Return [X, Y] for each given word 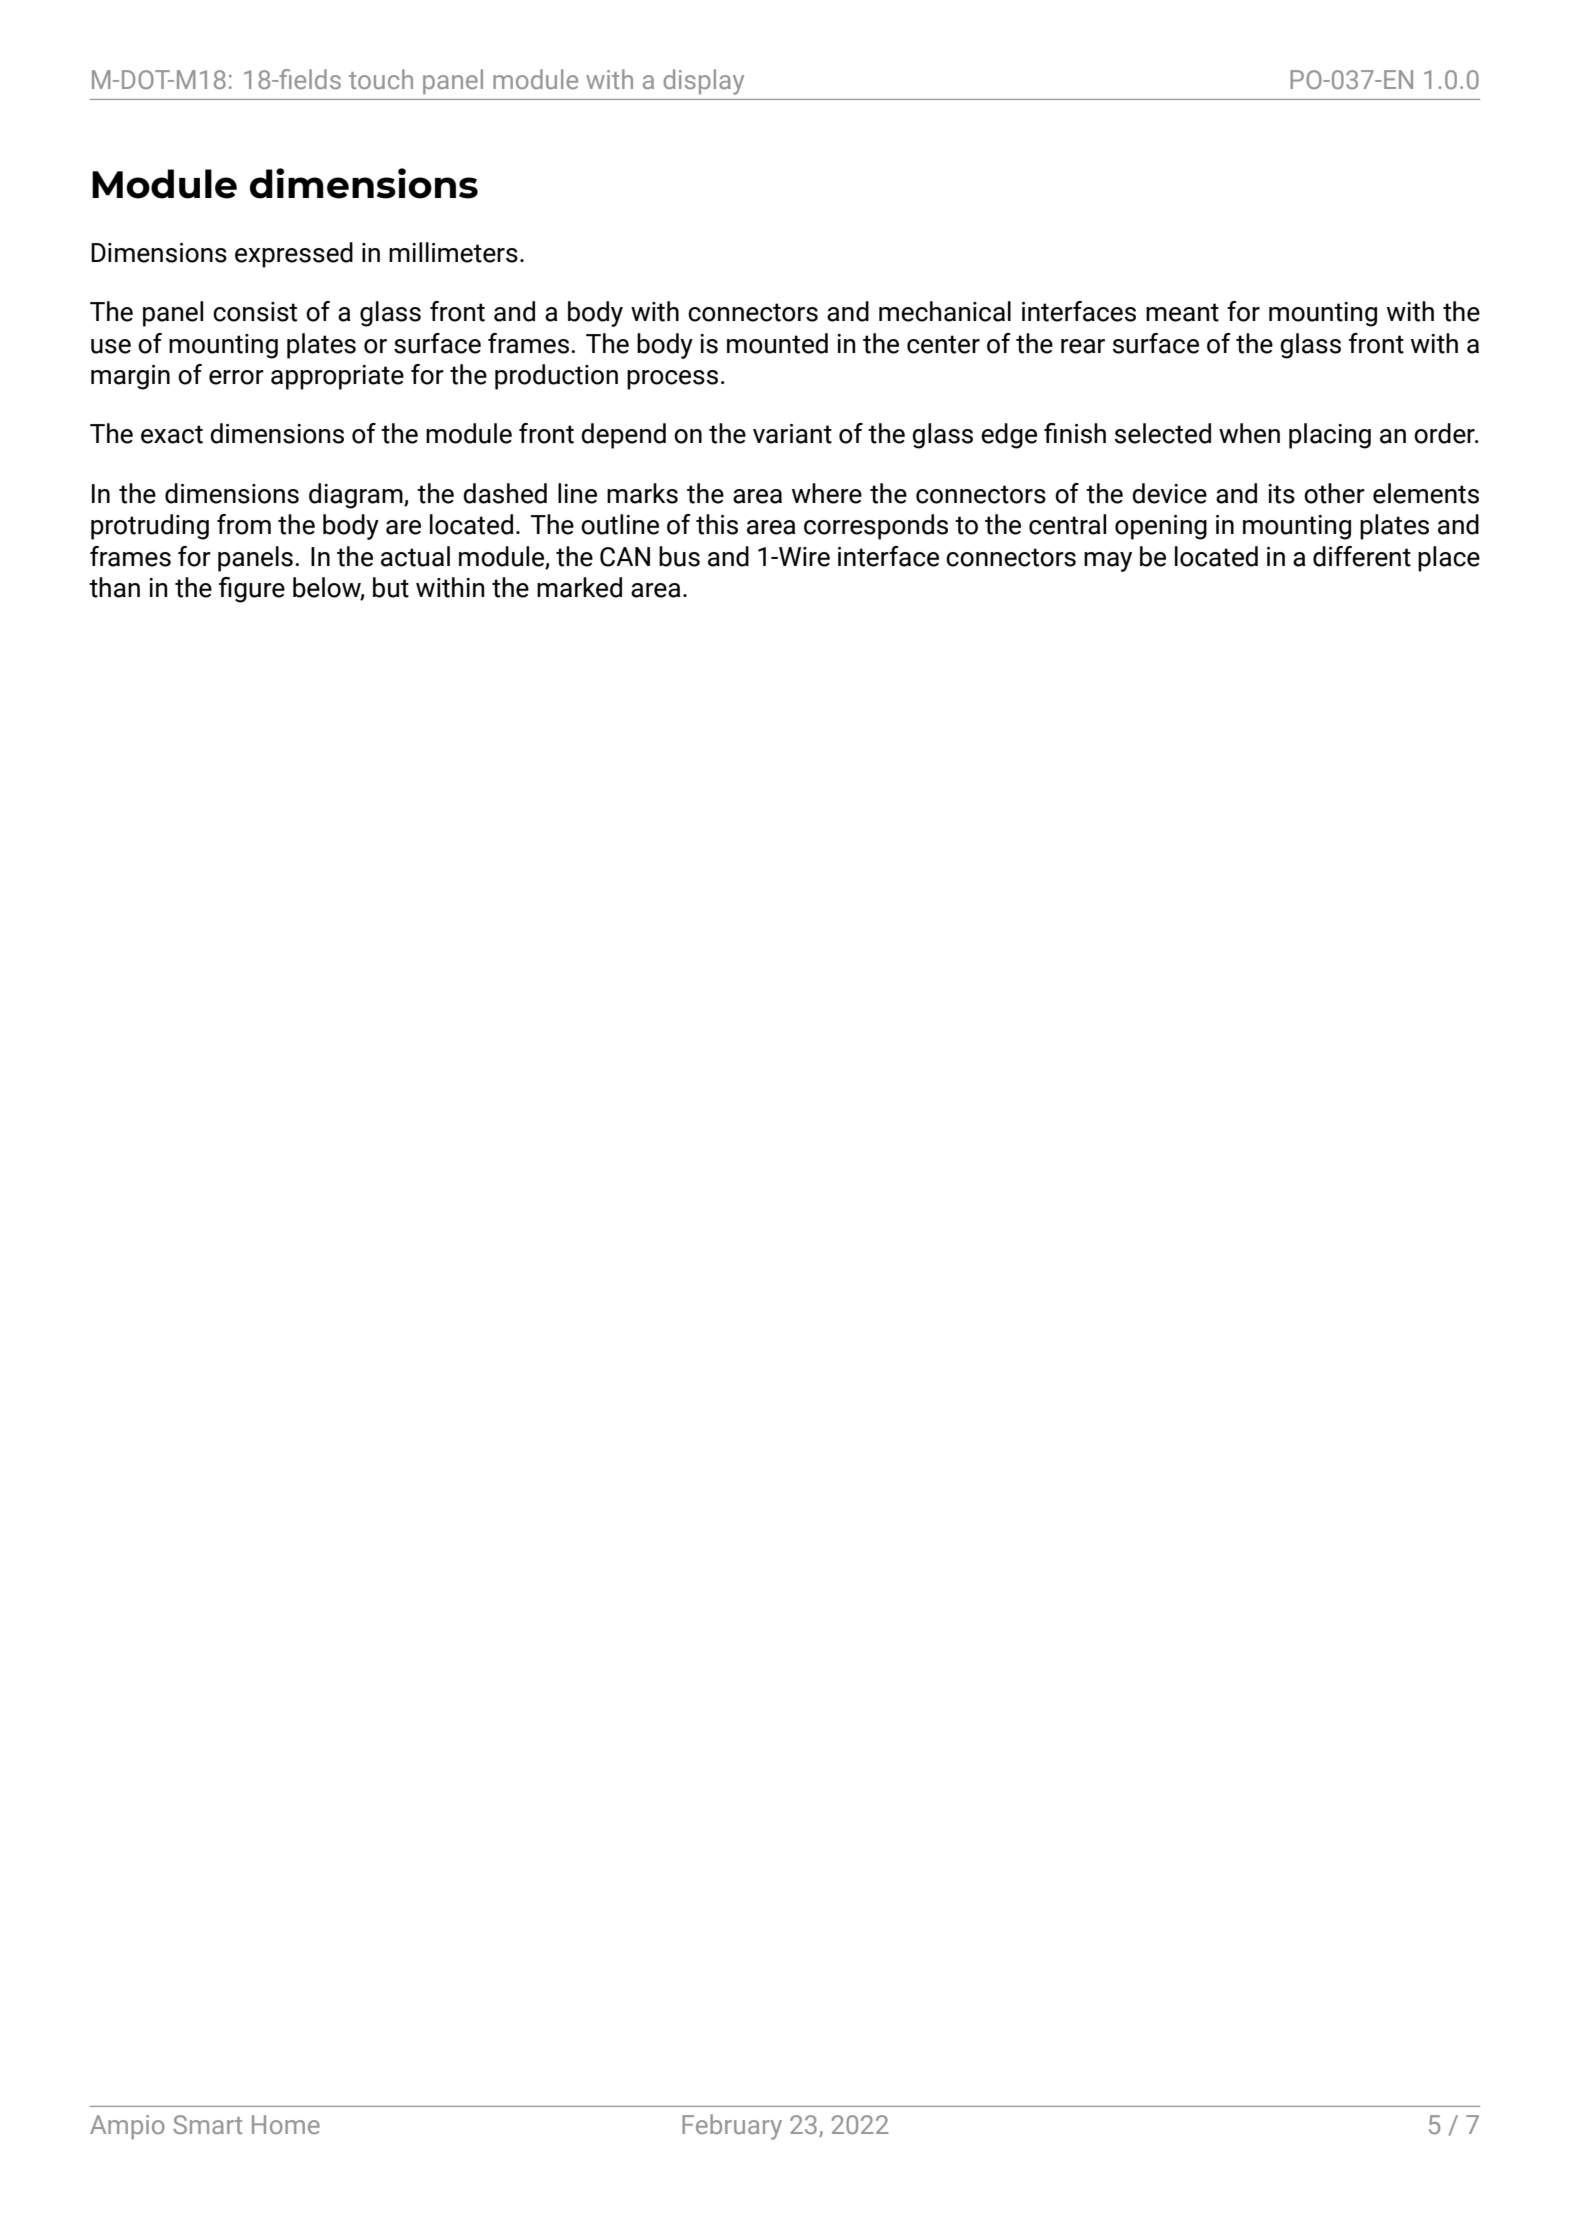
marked [579, 587]
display [703, 82]
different [1362, 556]
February [732, 2127]
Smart [207, 2124]
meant [1182, 312]
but [391, 587]
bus [679, 556]
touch [381, 79]
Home [286, 2124]
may [1108, 562]
